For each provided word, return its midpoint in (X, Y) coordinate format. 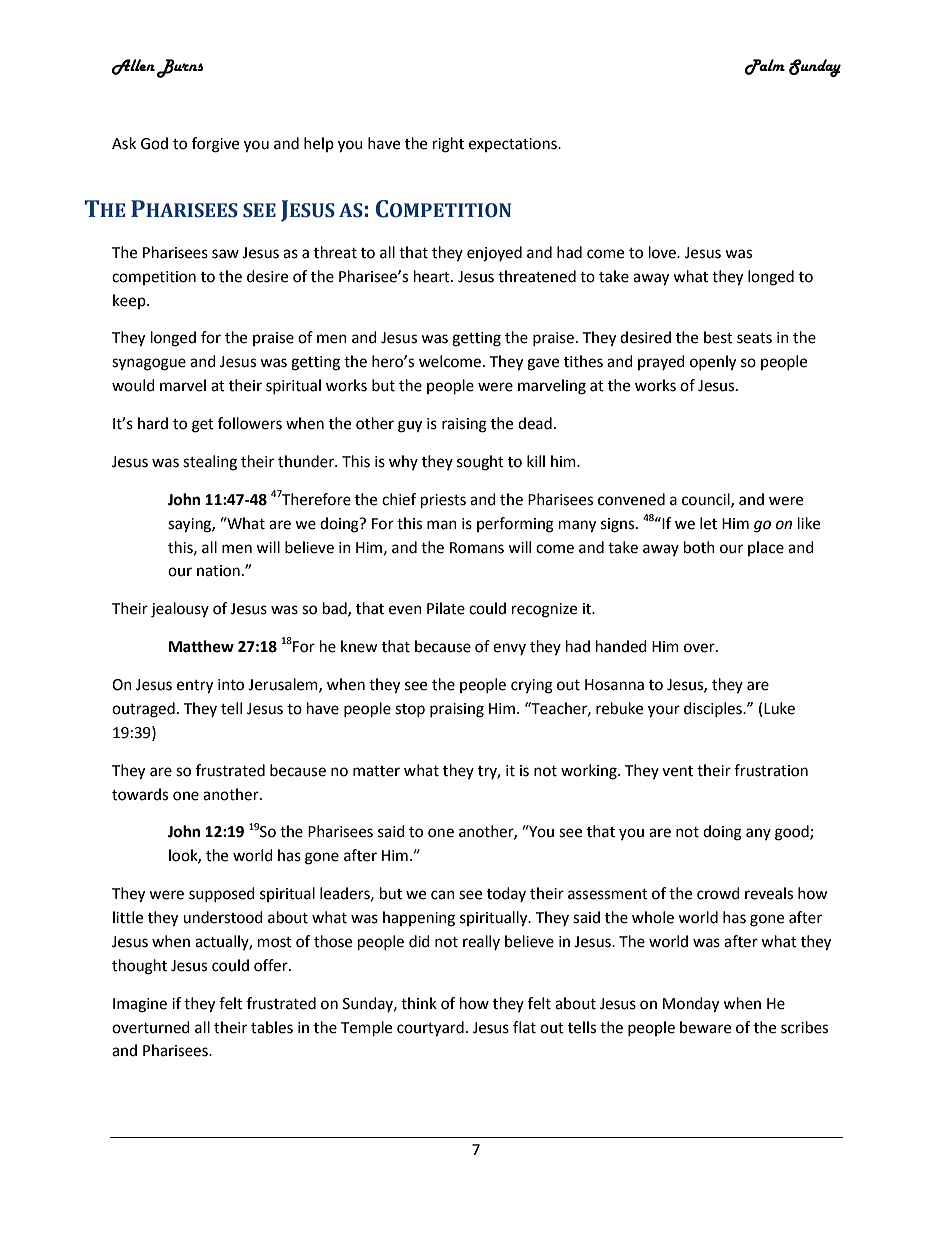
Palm (764, 67)
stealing (210, 463)
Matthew (201, 646)
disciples (714, 709)
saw (225, 254)
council (707, 500)
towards (140, 794)
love (663, 252)
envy (509, 649)
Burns (180, 68)
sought (480, 463)
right (448, 145)
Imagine (140, 1005)
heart (433, 276)
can (443, 895)
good (793, 833)
